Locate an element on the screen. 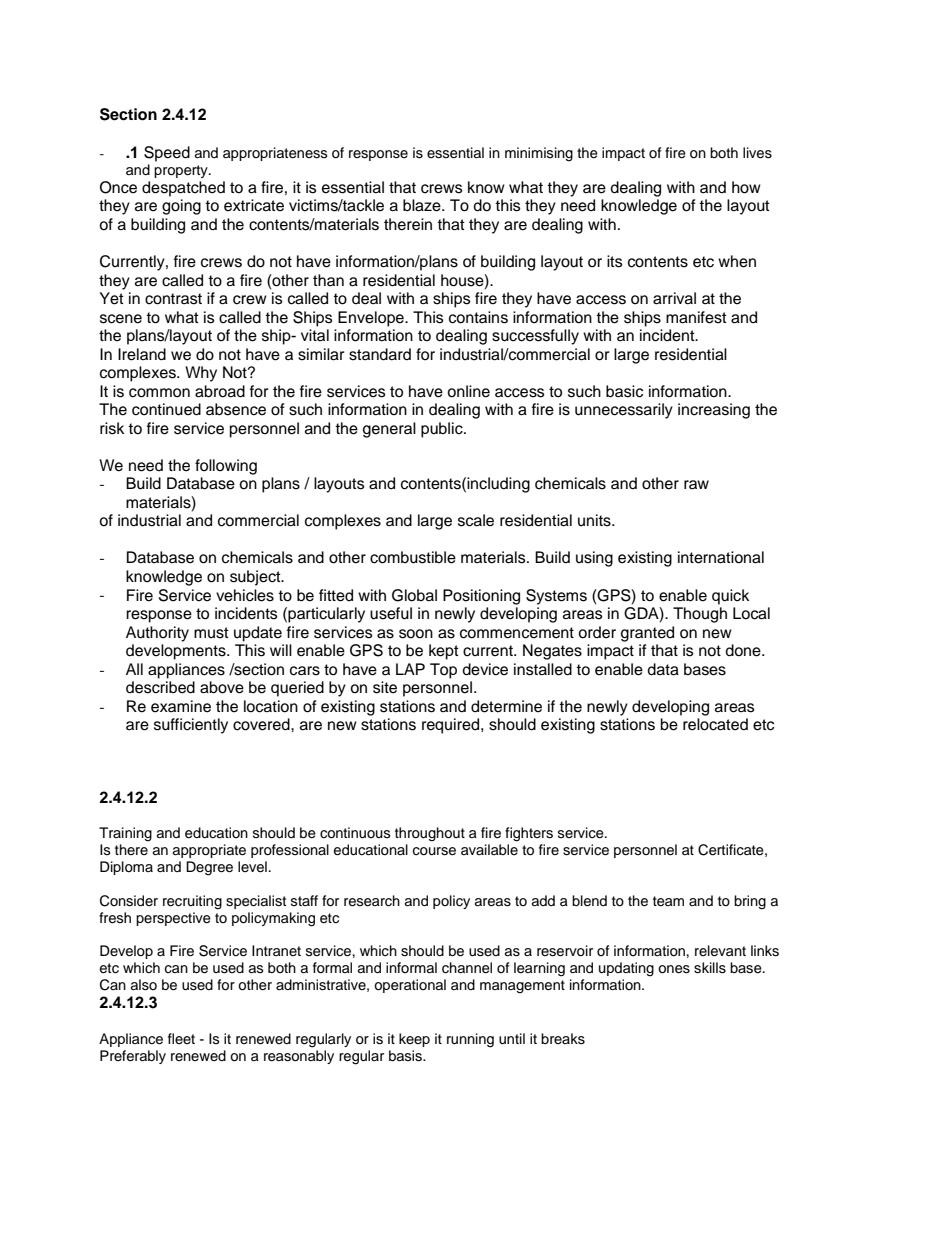  online is located at coordinates (468, 391).
